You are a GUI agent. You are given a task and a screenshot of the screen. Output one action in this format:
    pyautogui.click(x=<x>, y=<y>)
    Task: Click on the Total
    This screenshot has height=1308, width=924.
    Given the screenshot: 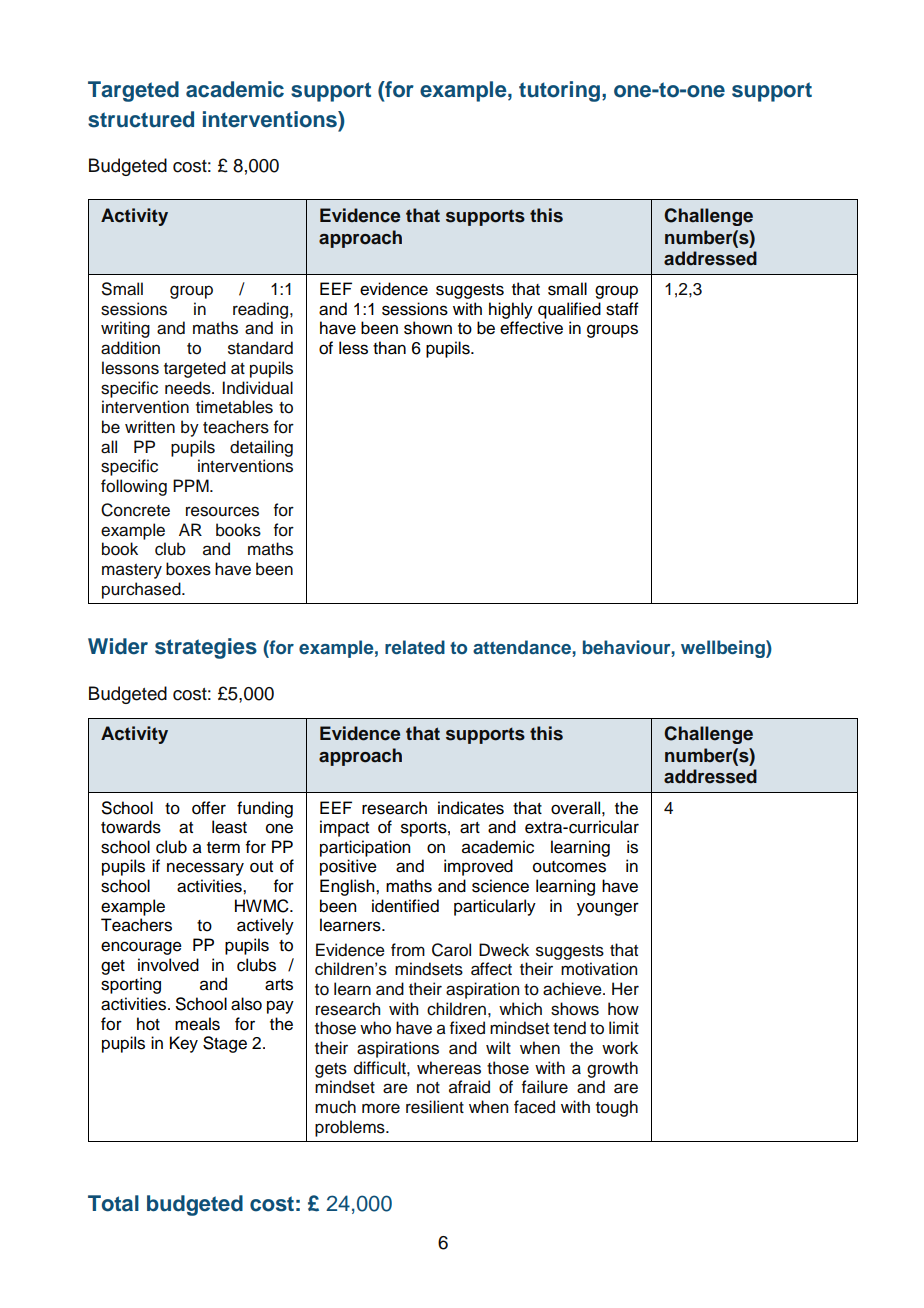 What is the action you would take?
    pyautogui.click(x=113, y=1203)
